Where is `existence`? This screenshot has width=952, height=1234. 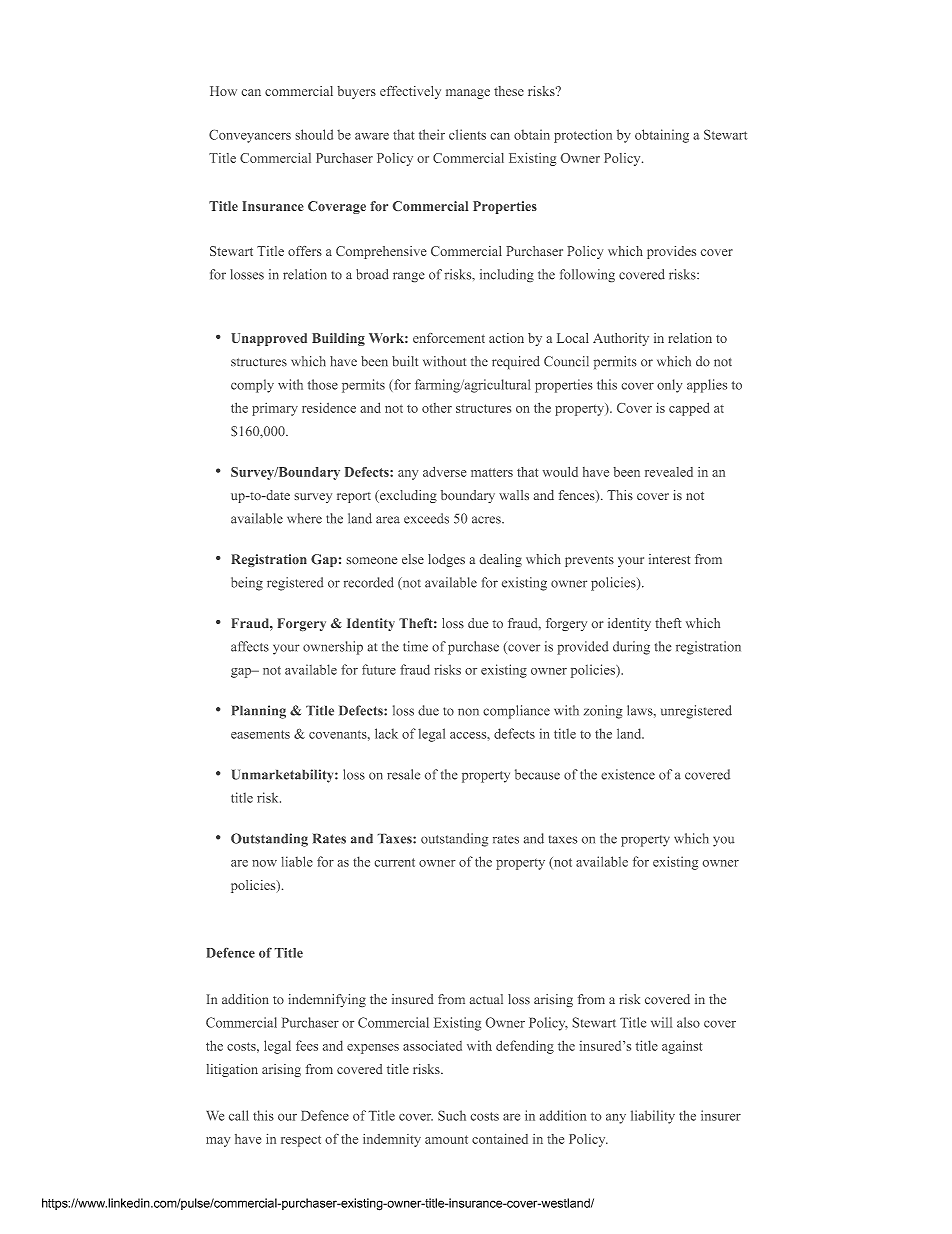
existence is located at coordinates (628, 774).
